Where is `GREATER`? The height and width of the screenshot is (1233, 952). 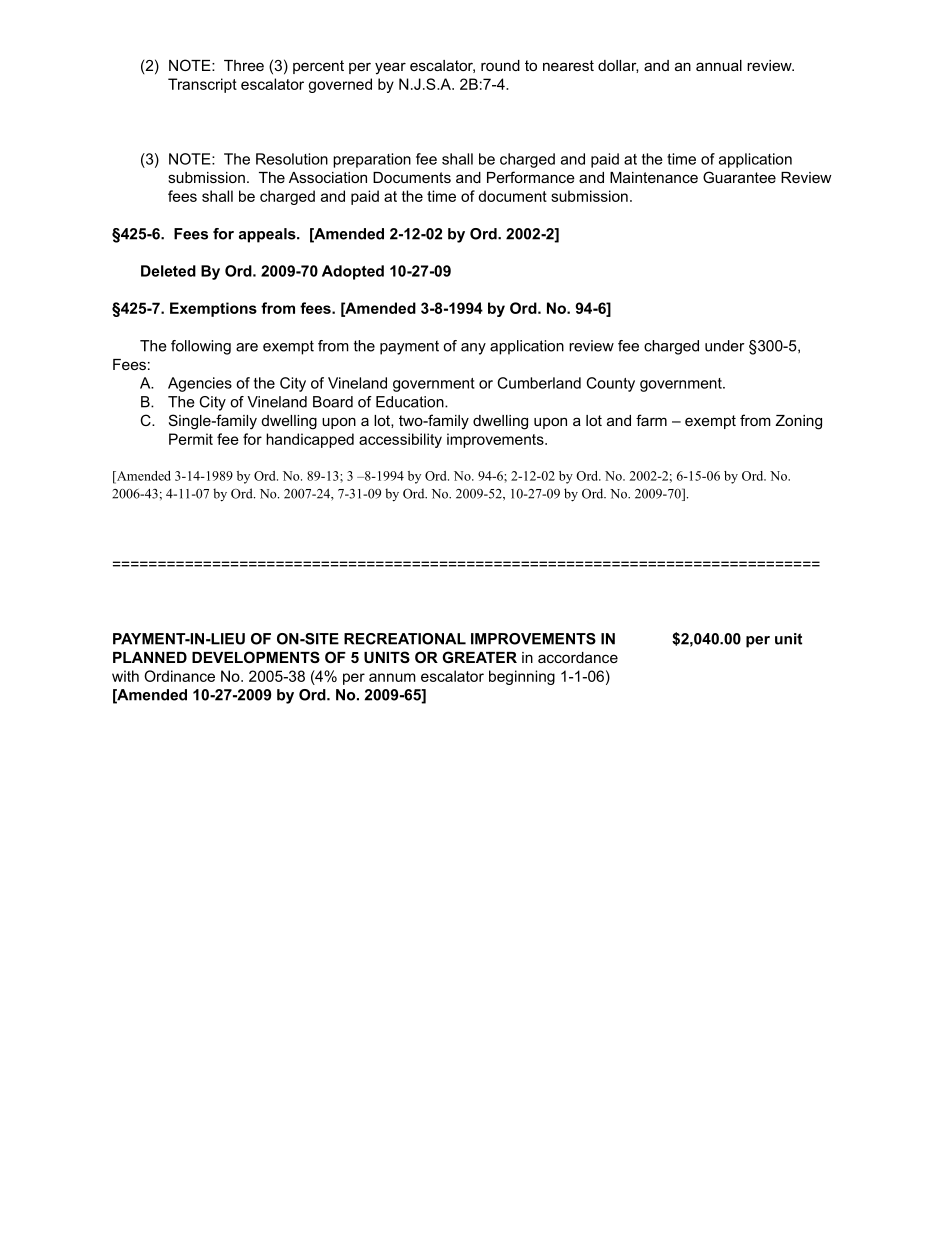 GREATER is located at coordinates (479, 657).
